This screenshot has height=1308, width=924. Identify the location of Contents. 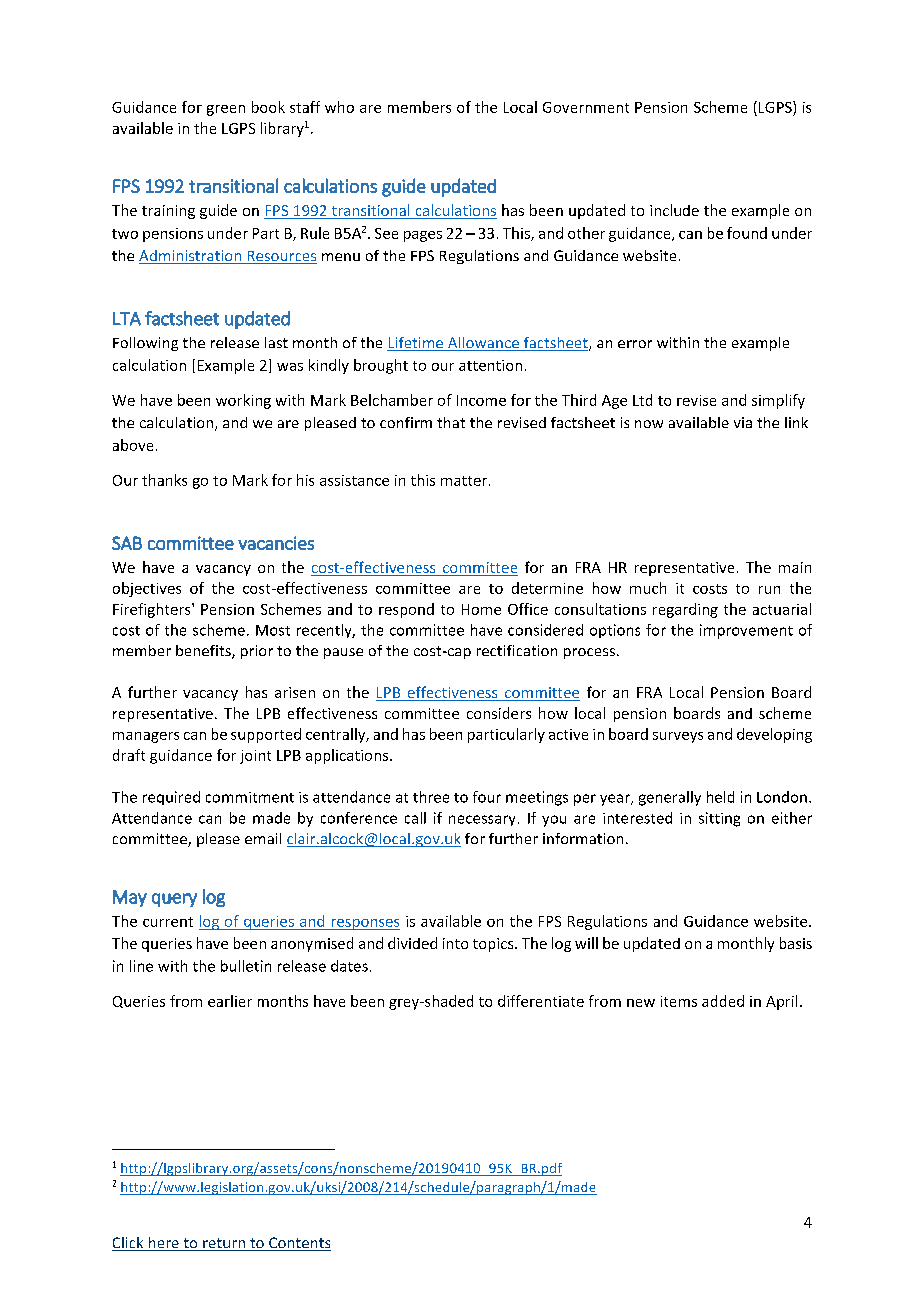
(299, 1244).
